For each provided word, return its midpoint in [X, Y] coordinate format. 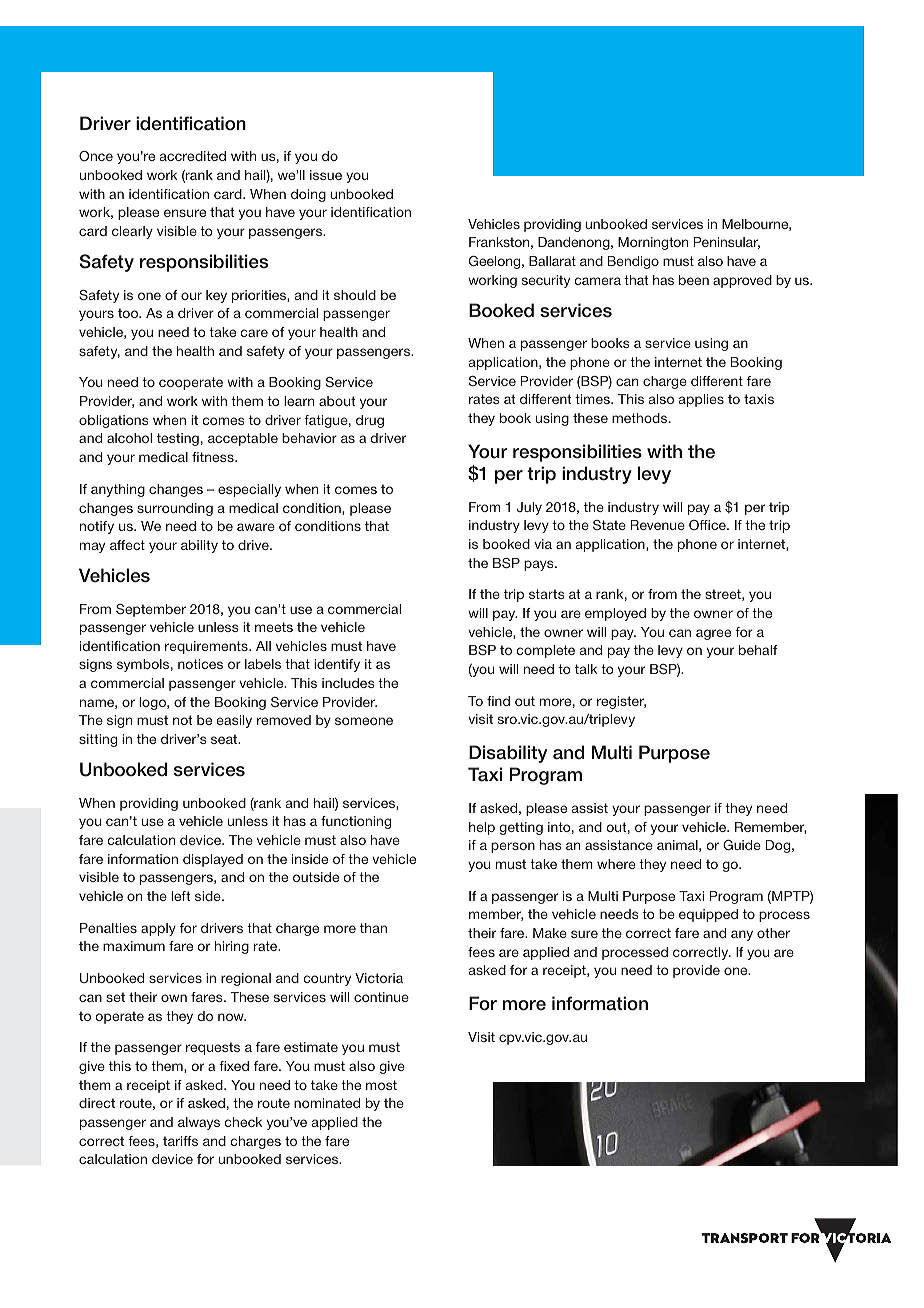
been [694, 280]
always [199, 1123]
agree [713, 634]
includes [348, 683]
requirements [207, 647]
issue [326, 175]
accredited [193, 156]
